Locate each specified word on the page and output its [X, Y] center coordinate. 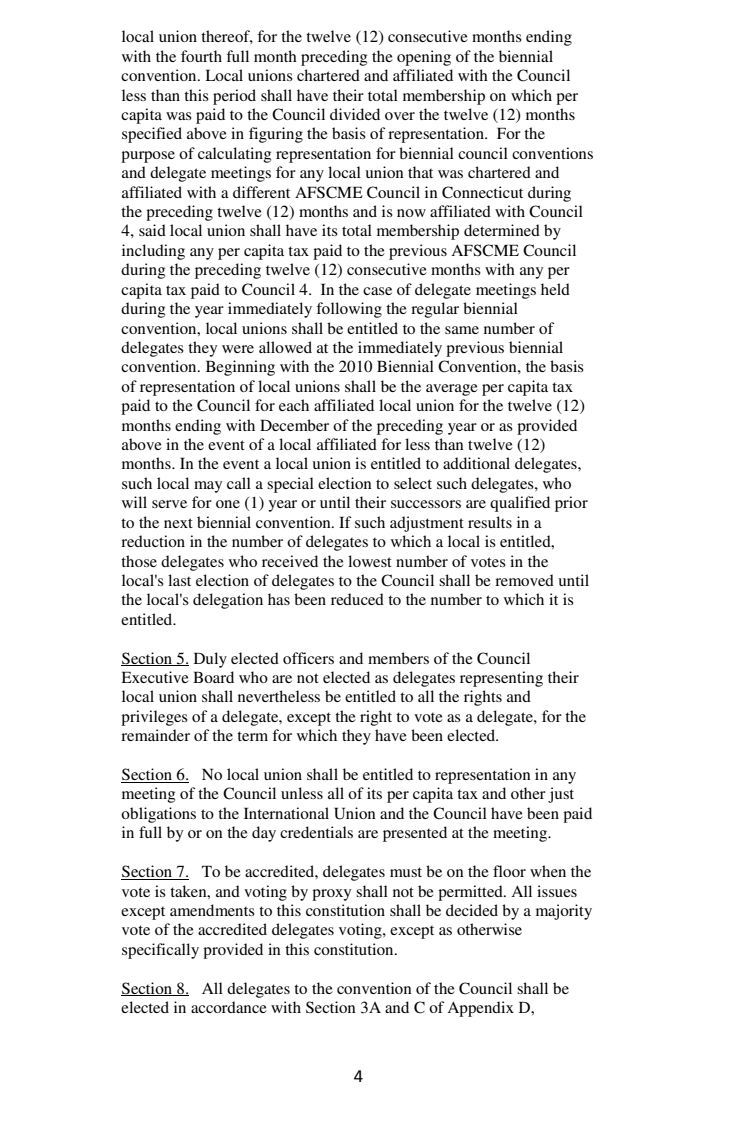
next [178, 523]
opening [424, 58]
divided [355, 114]
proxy [331, 895]
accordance [229, 1007]
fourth [201, 56]
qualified [520, 504]
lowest [370, 561]
